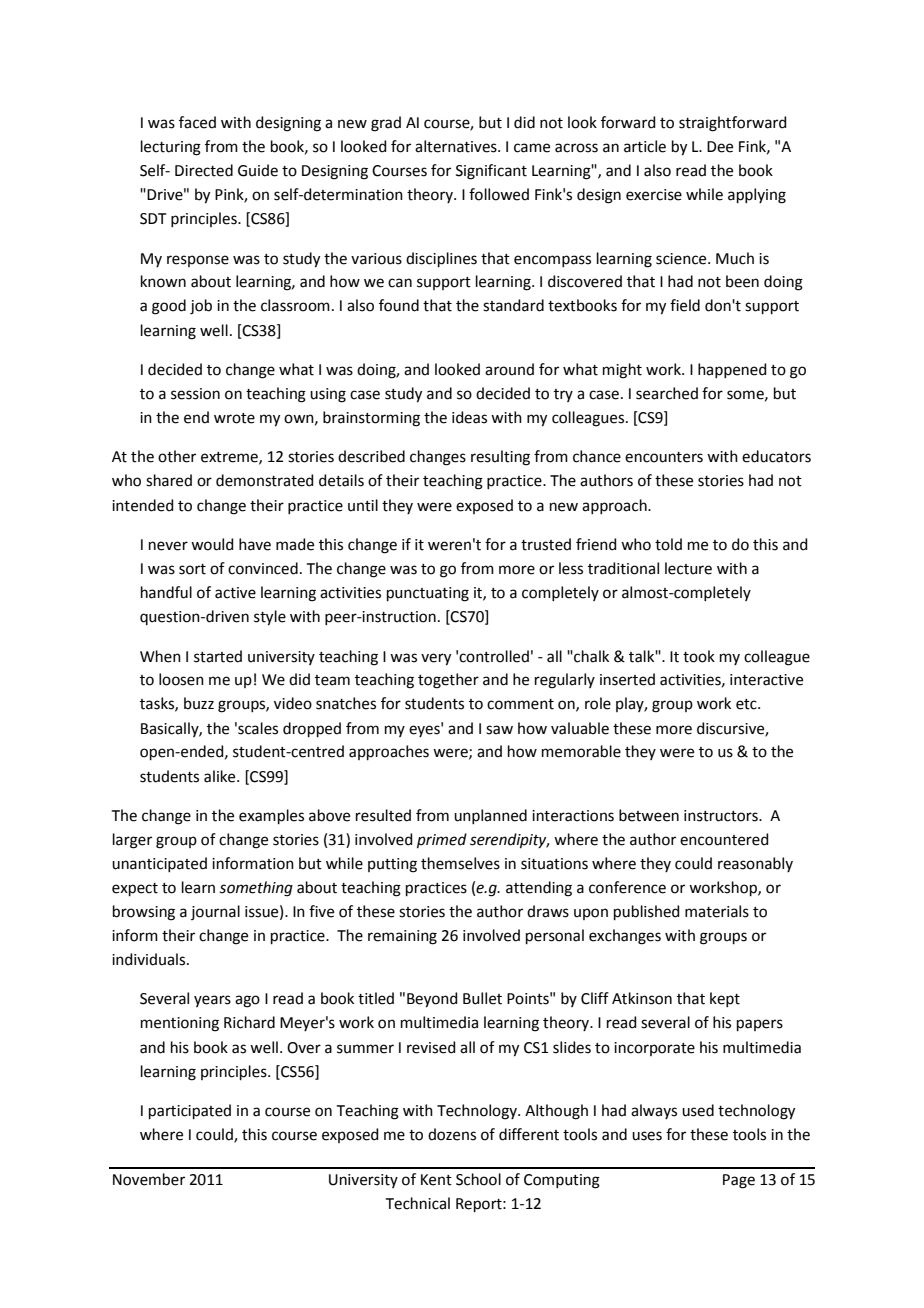  I want to click on alternatives, so click(457, 146).
